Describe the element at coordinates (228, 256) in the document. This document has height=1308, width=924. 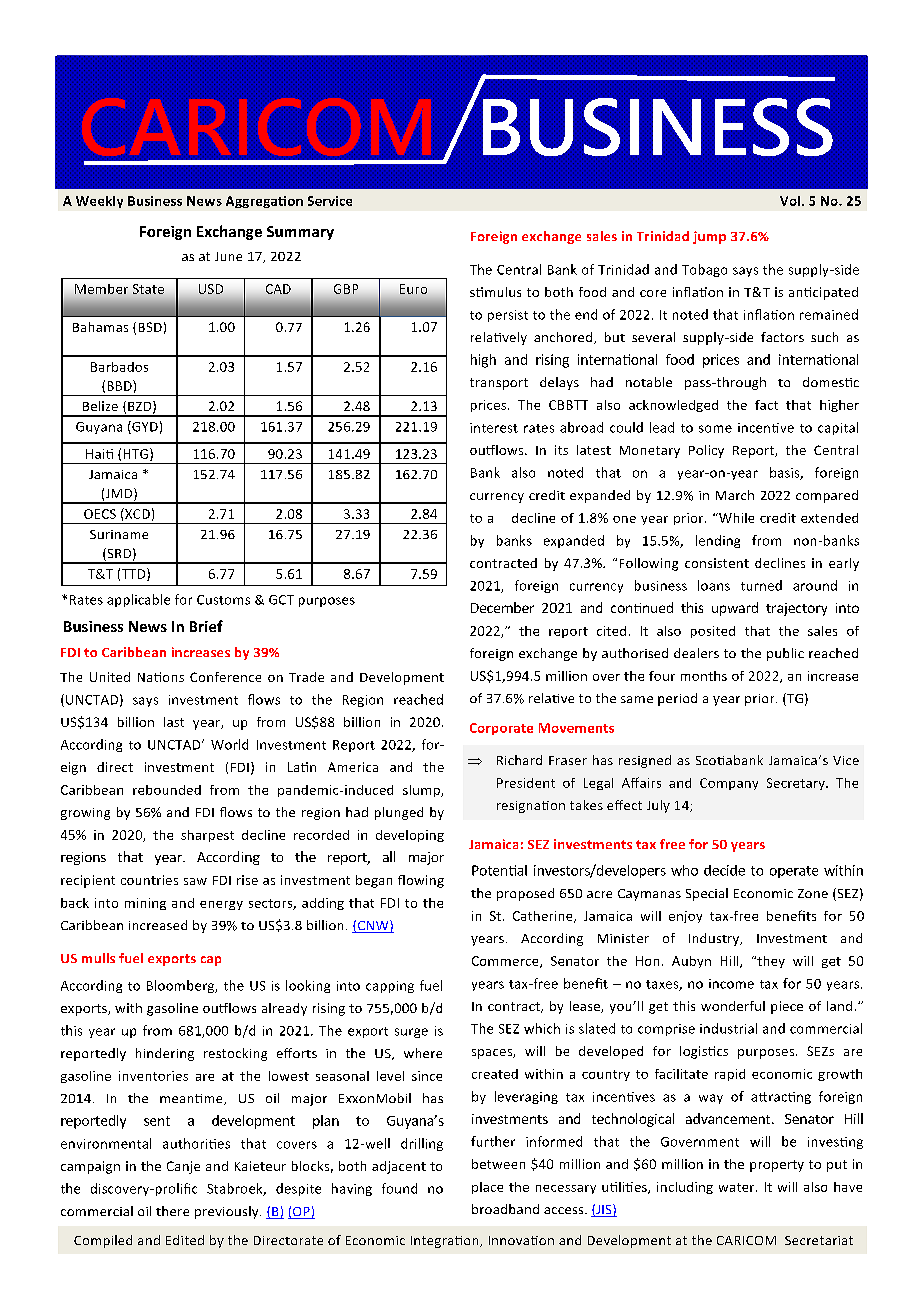
I see `June` at that location.
